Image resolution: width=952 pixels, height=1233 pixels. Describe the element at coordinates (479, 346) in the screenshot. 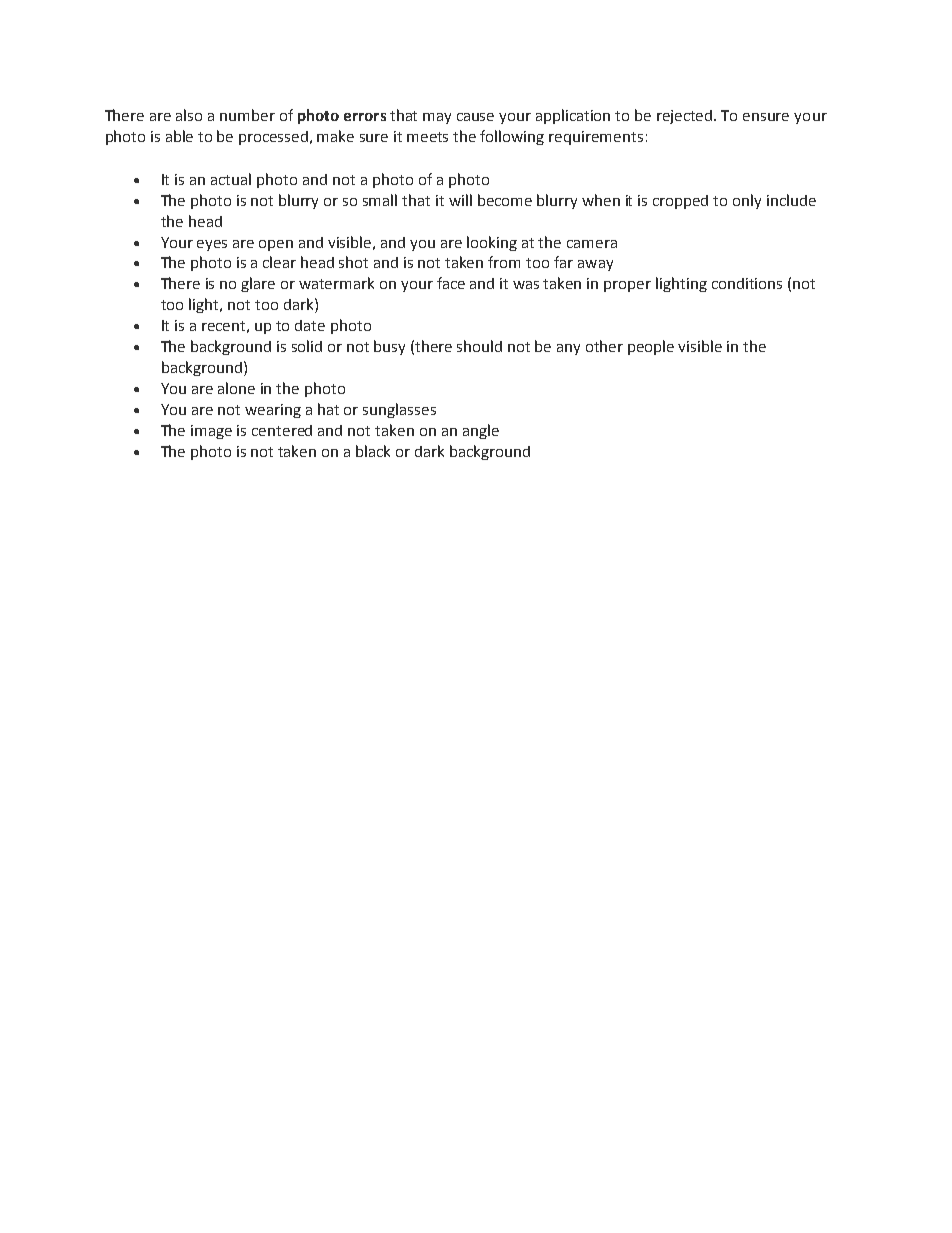

I see `should` at that location.
